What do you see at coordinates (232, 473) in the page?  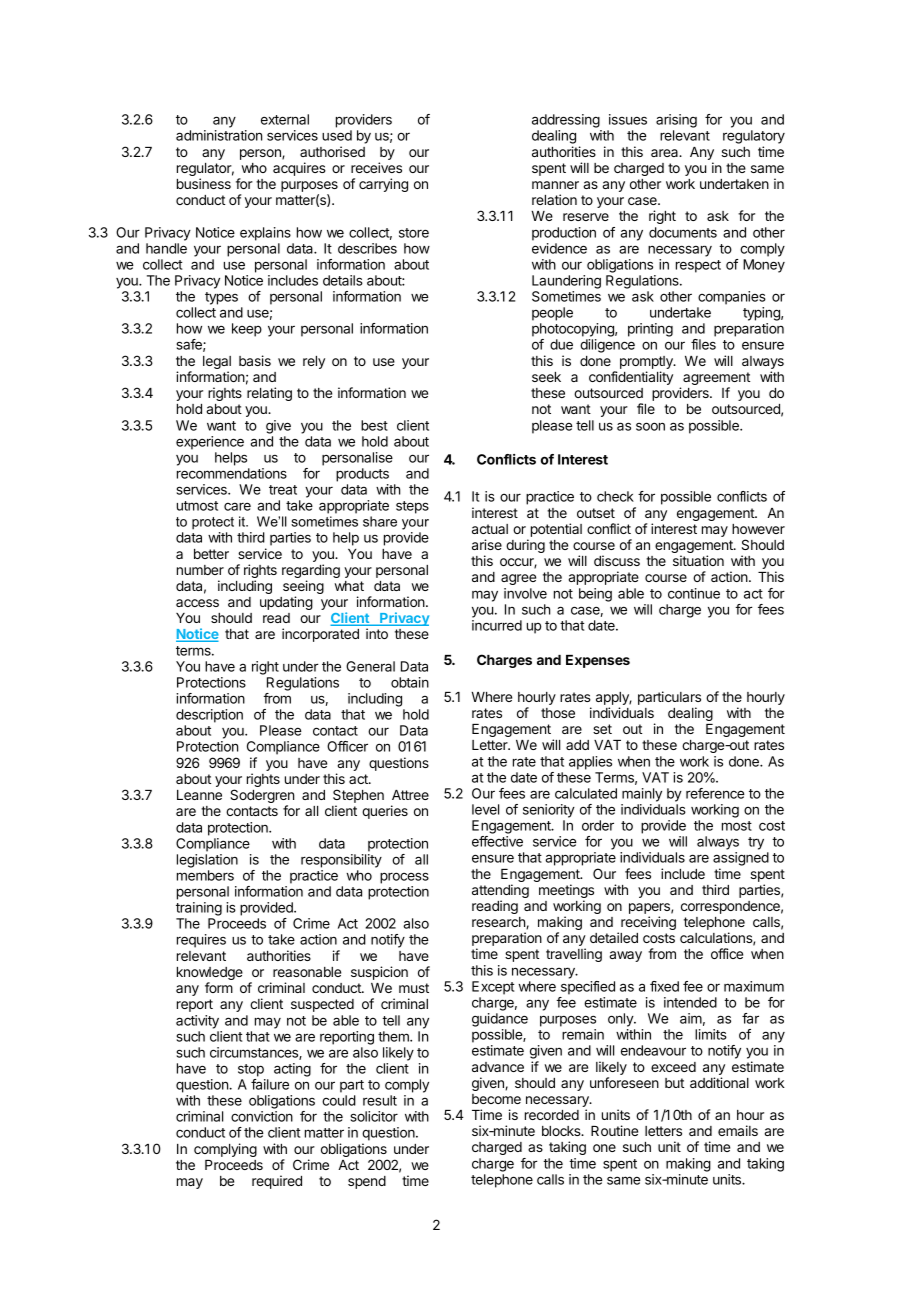 I see `recommendations` at bounding box center [232, 473].
